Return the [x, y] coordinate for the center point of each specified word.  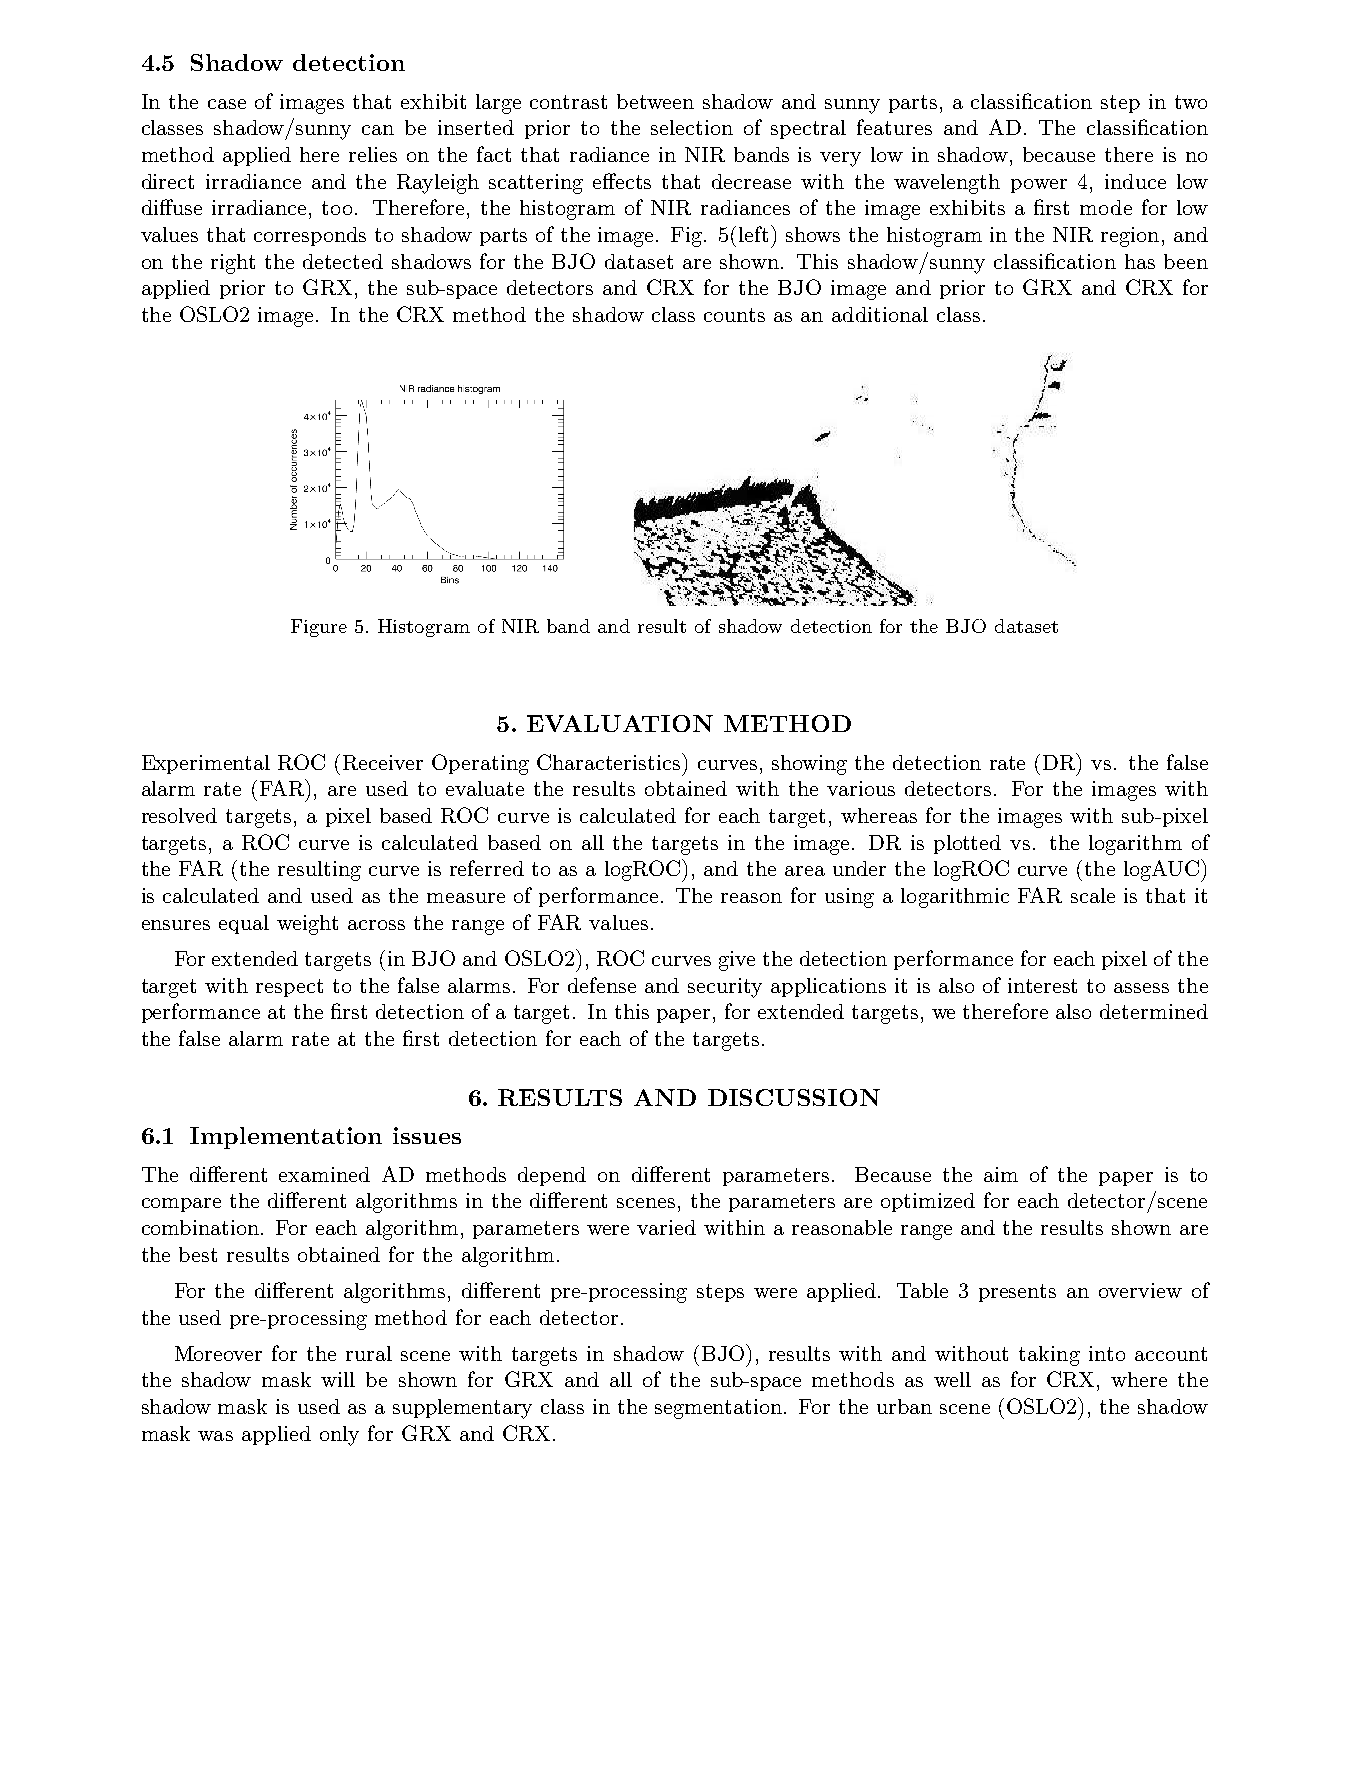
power [1039, 186]
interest [1042, 985]
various [861, 788]
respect [289, 988]
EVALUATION [620, 723]
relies [373, 154]
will [338, 1379]
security [725, 988]
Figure [319, 628]
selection [692, 127]
